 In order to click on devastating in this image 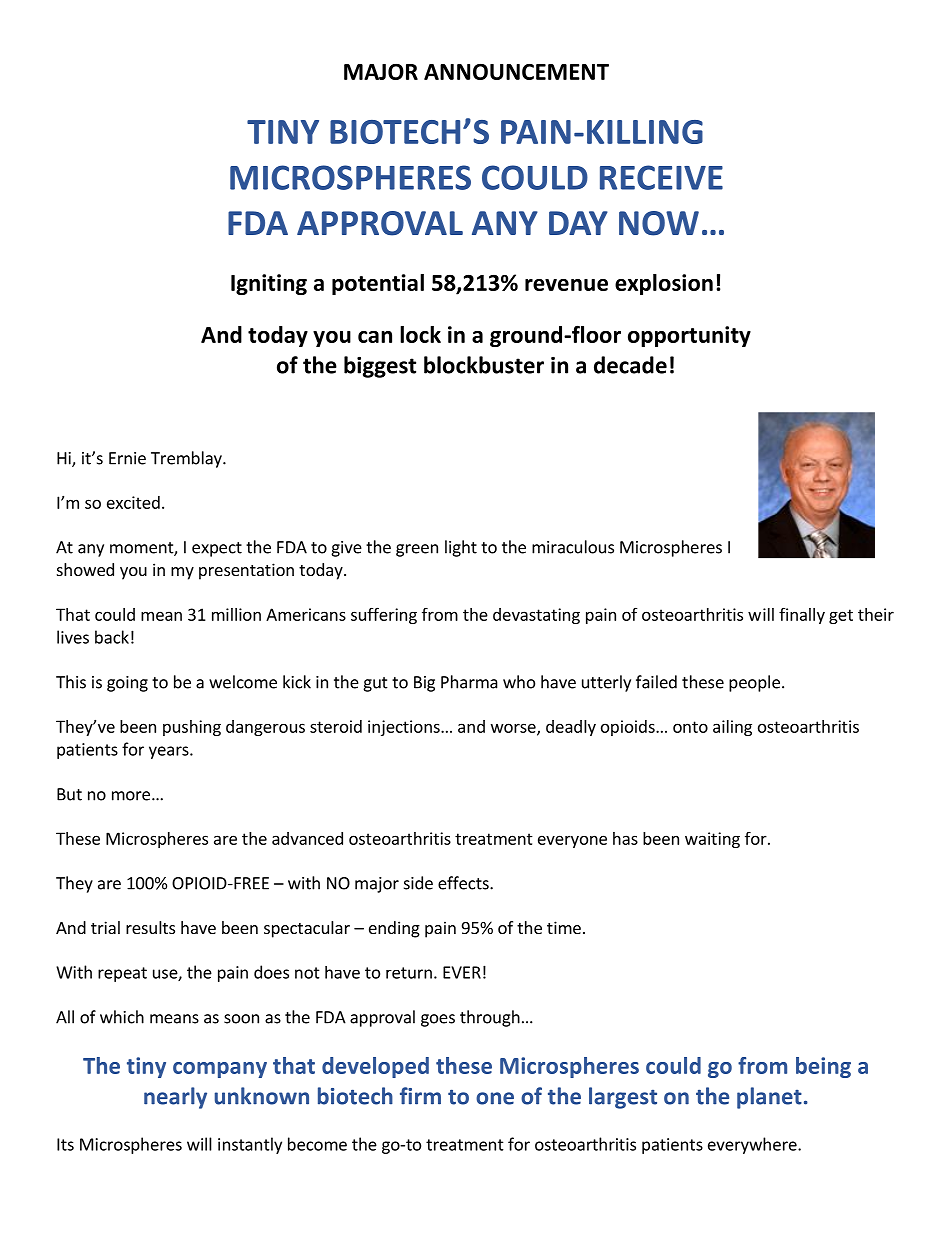, I will do `click(536, 616)`.
